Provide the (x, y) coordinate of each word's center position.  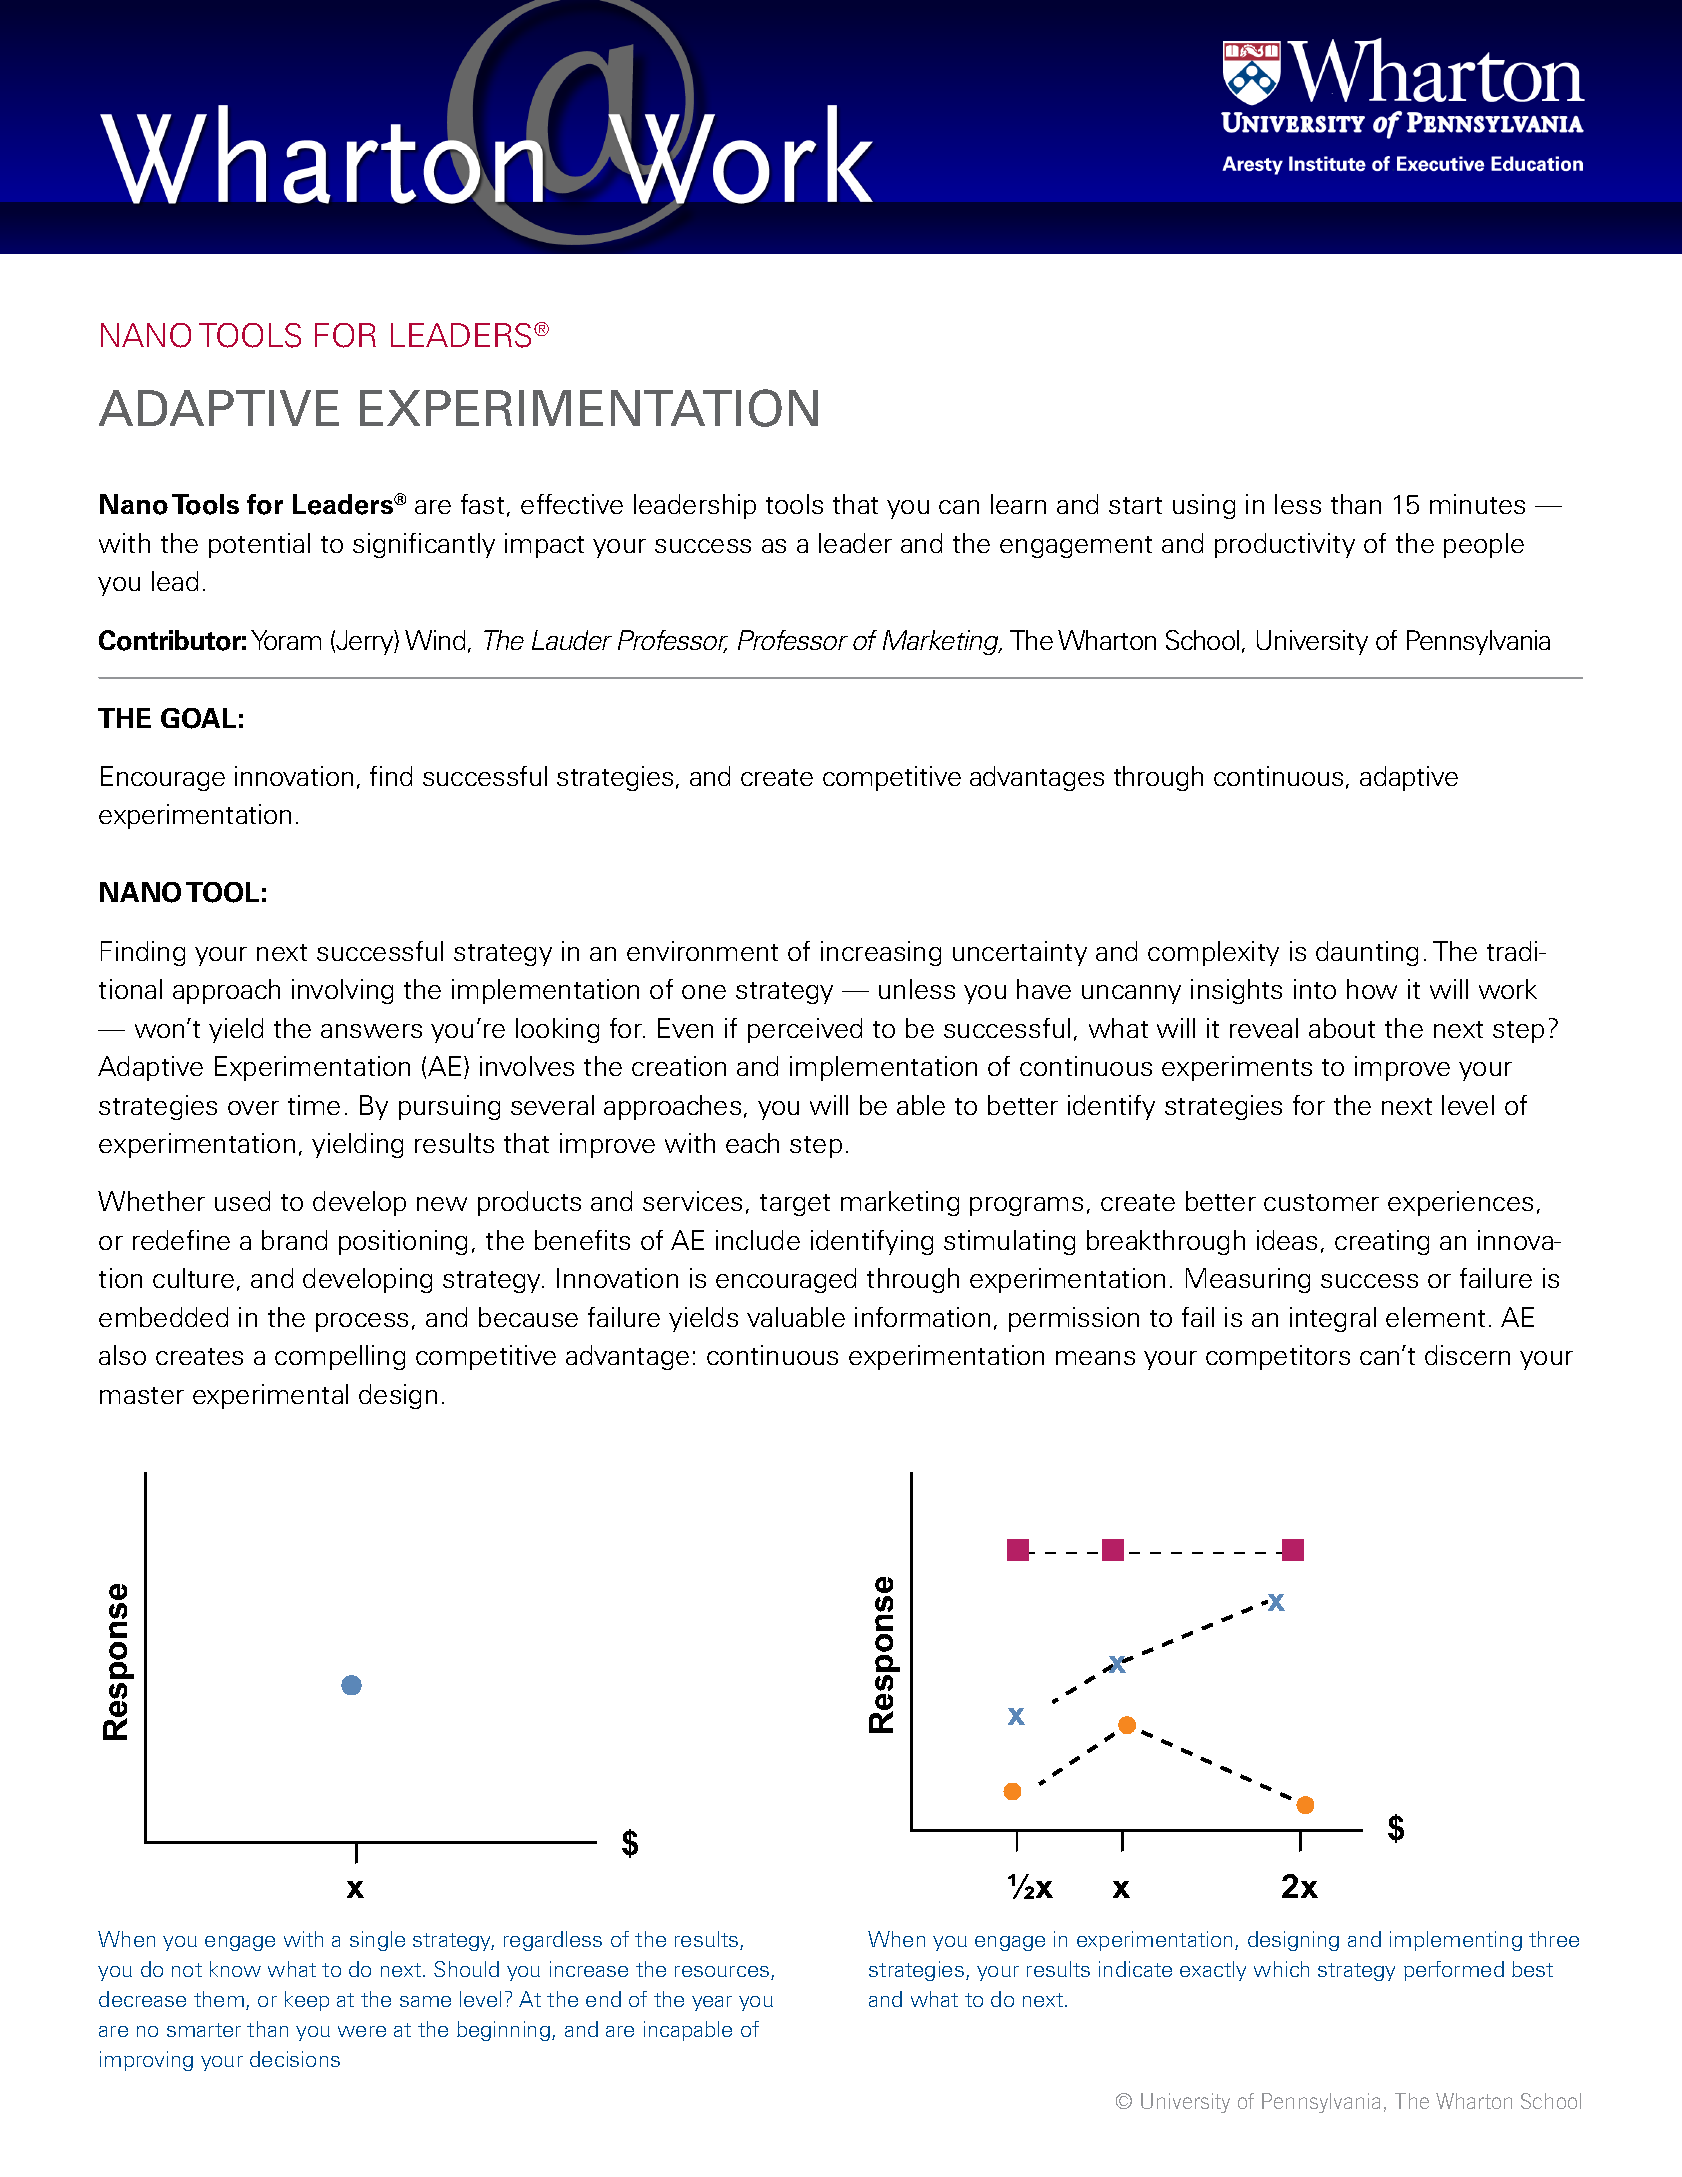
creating (1382, 1242)
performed (1454, 1971)
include (758, 1240)
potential (259, 545)
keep (307, 2001)
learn (1018, 504)
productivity (1285, 545)
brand (294, 1240)
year (712, 2003)
